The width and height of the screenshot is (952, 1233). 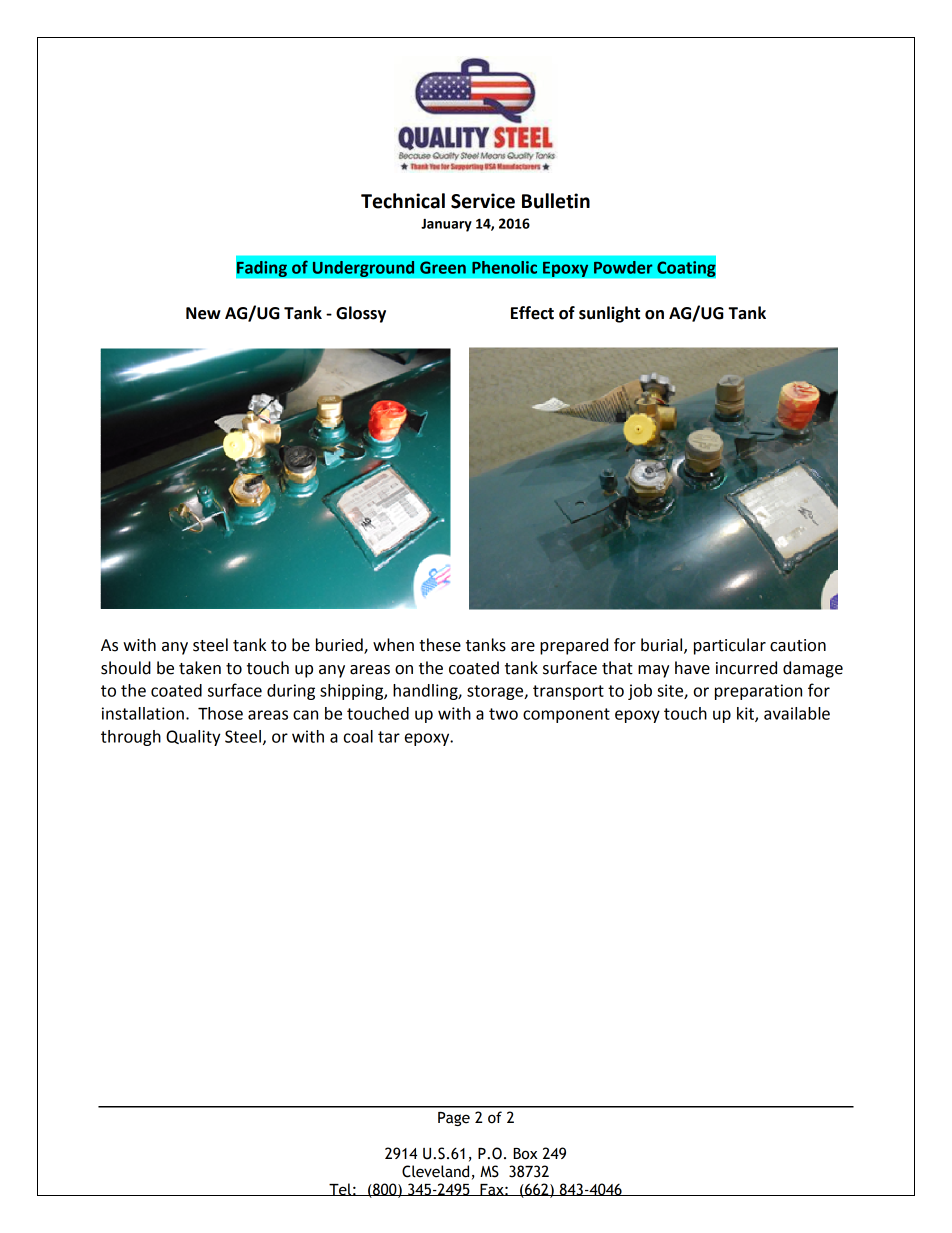 What do you see at coordinates (503, 714) in the screenshot?
I see `two` at bounding box center [503, 714].
